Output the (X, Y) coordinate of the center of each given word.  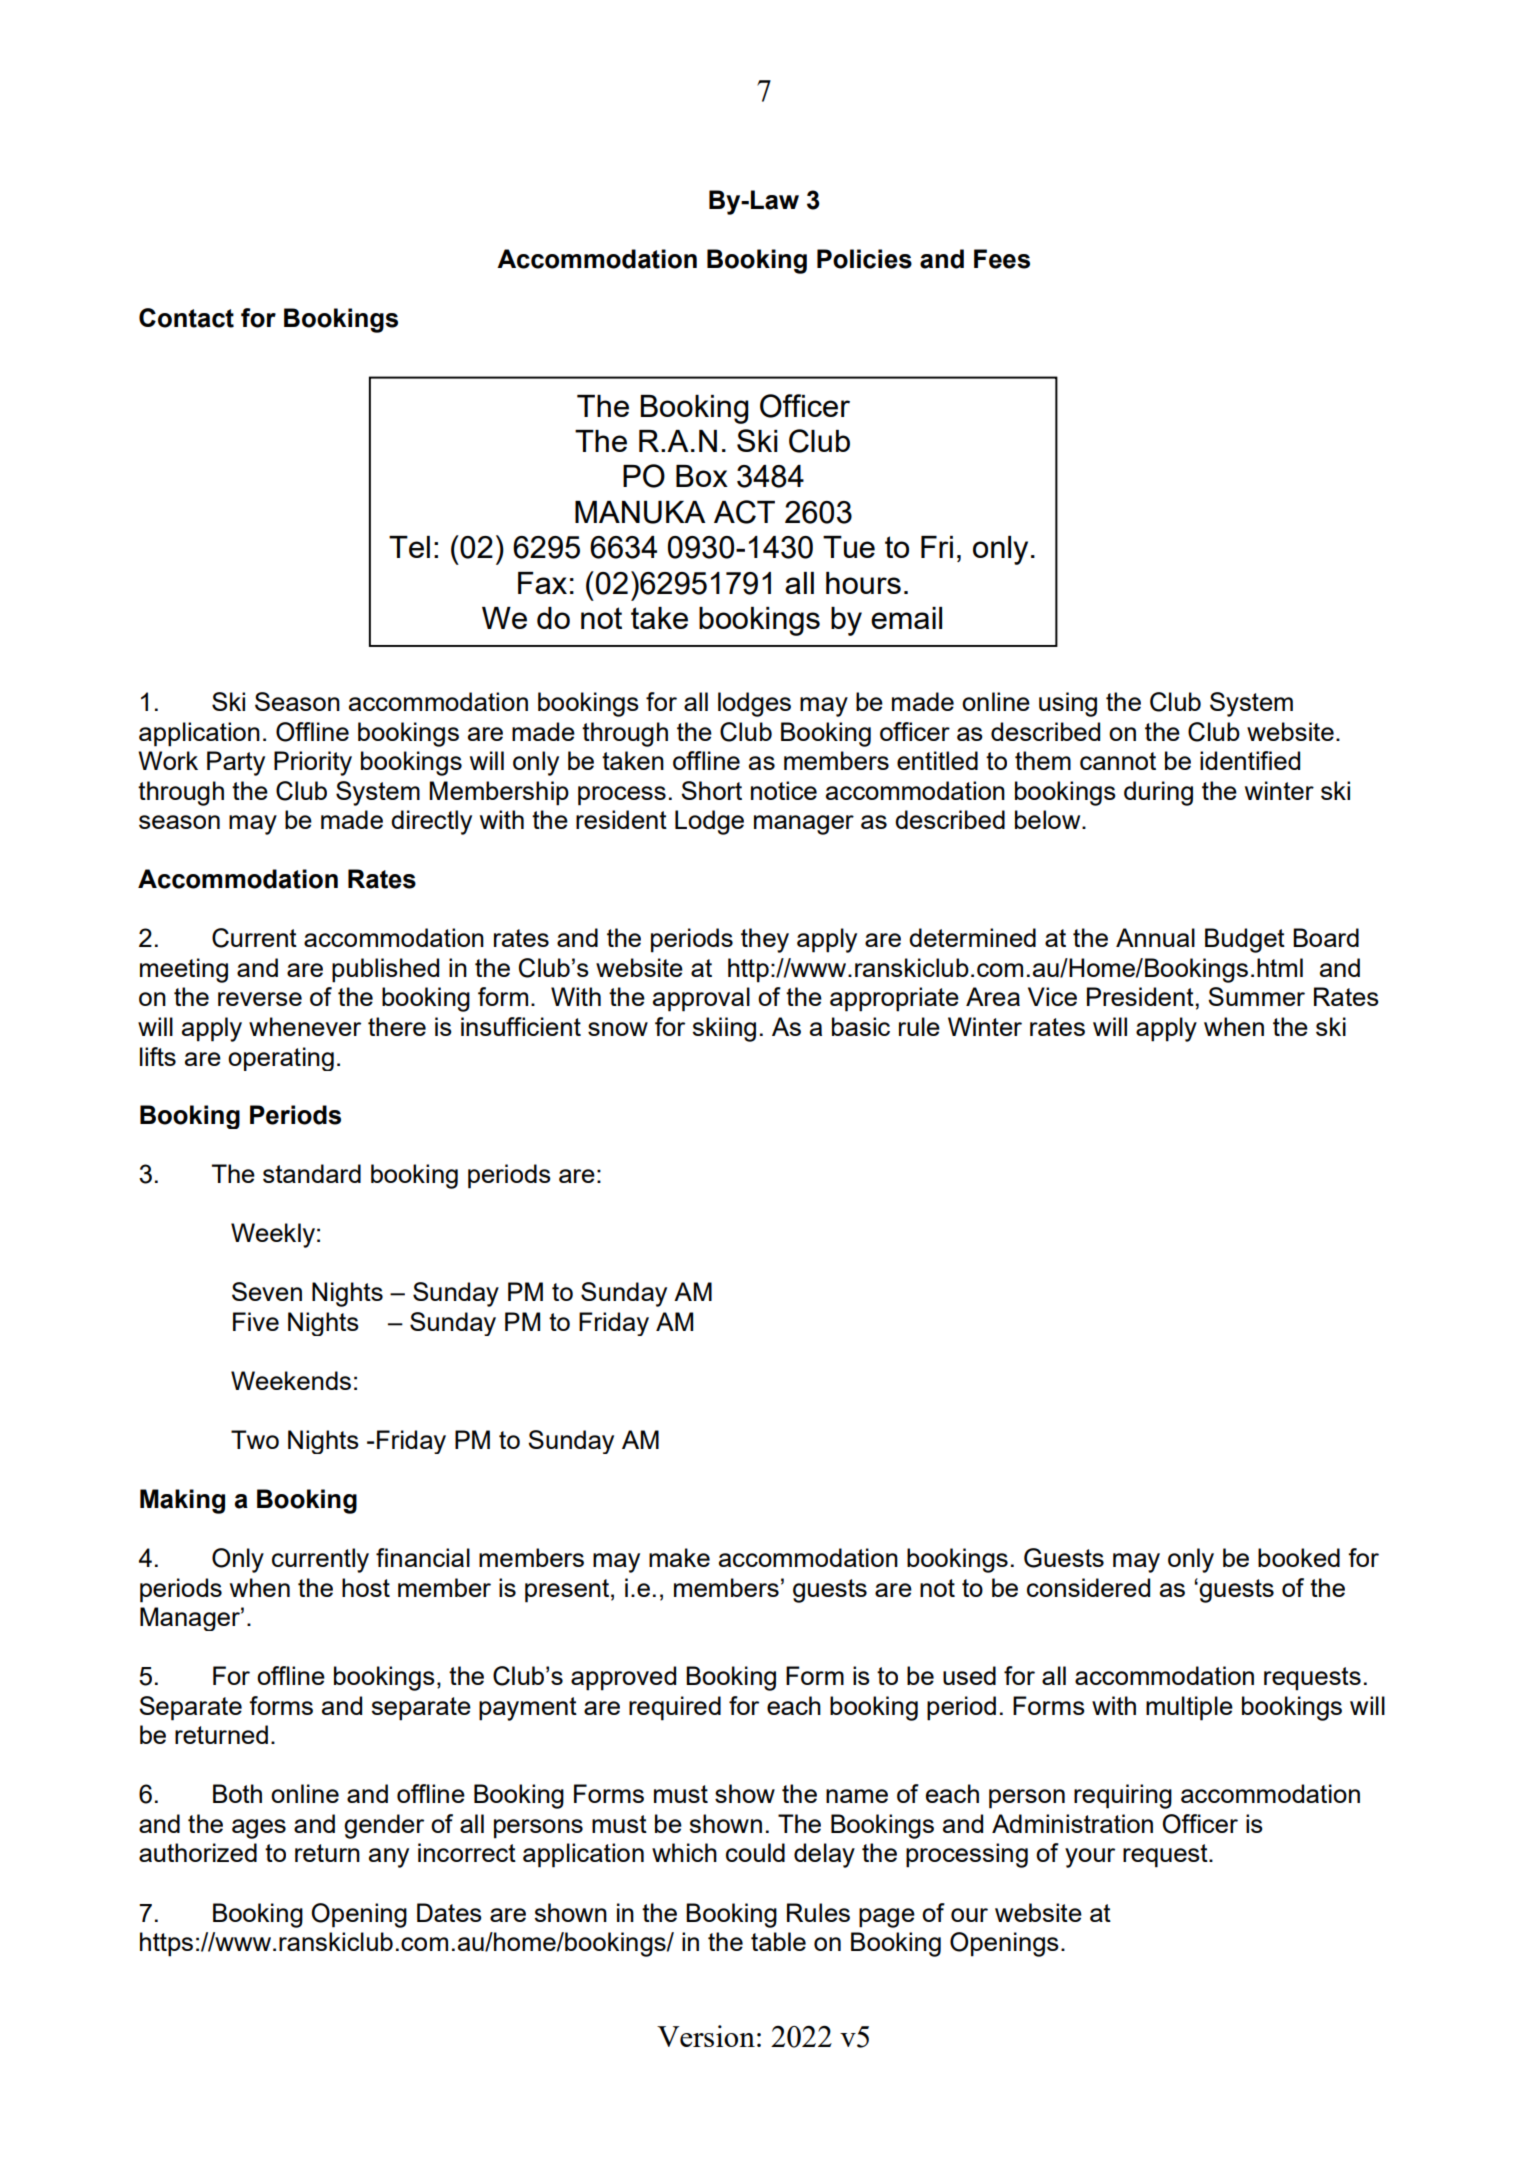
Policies (864, 259)
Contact (186, 318)
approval (701, 999)
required (675, 1708)
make (679, 1557)
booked (1299, 1557)
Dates (449, 1912)
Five (256, 1321)
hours (863, 583)
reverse (260, 999)
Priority (313, 763)
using (1068, 704)
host (366, 1587)
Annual (1155, 937)
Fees (1002, 259)
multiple (1189, 1708)
